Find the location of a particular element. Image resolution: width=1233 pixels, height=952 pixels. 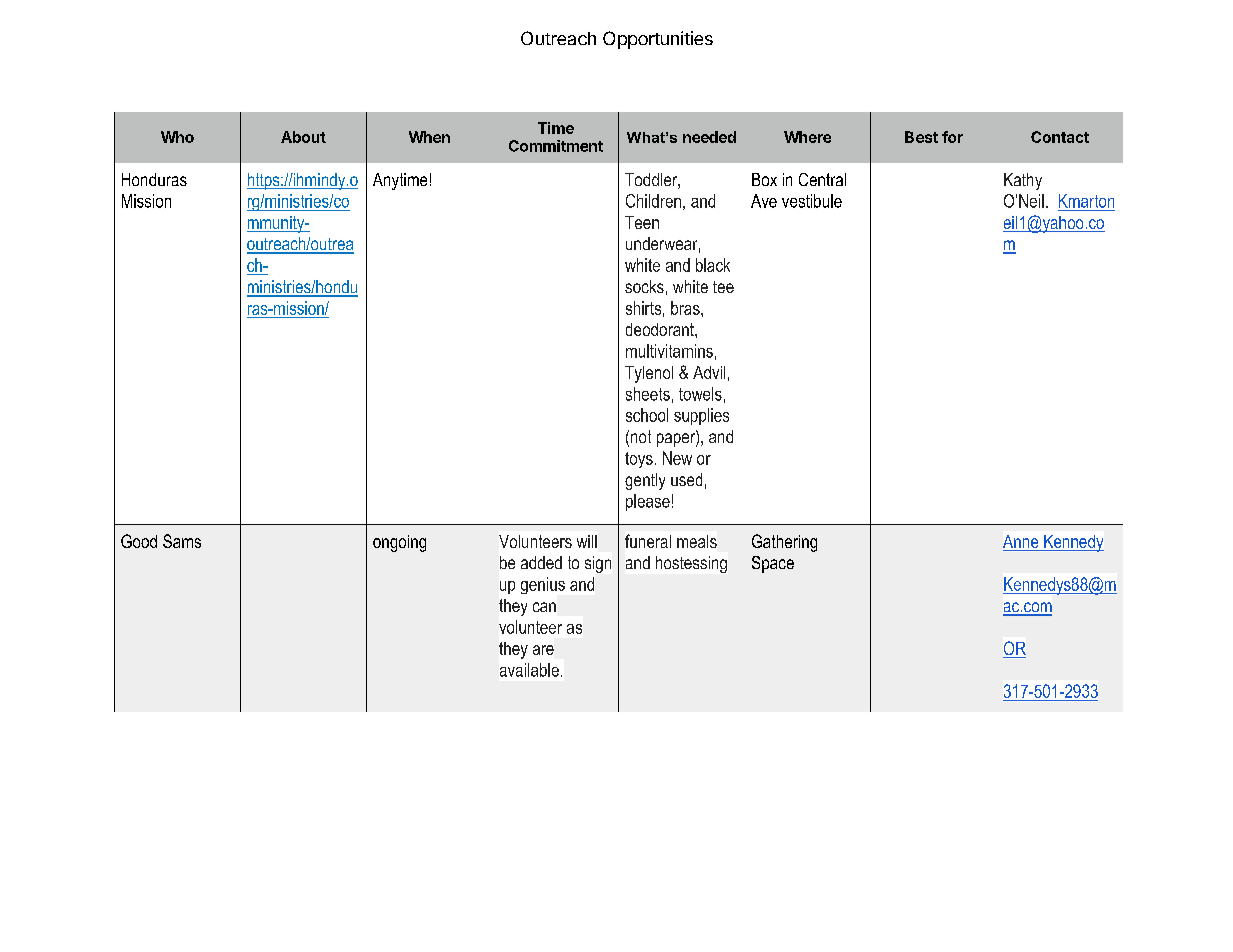

for is located at coordinates (952, 137).
